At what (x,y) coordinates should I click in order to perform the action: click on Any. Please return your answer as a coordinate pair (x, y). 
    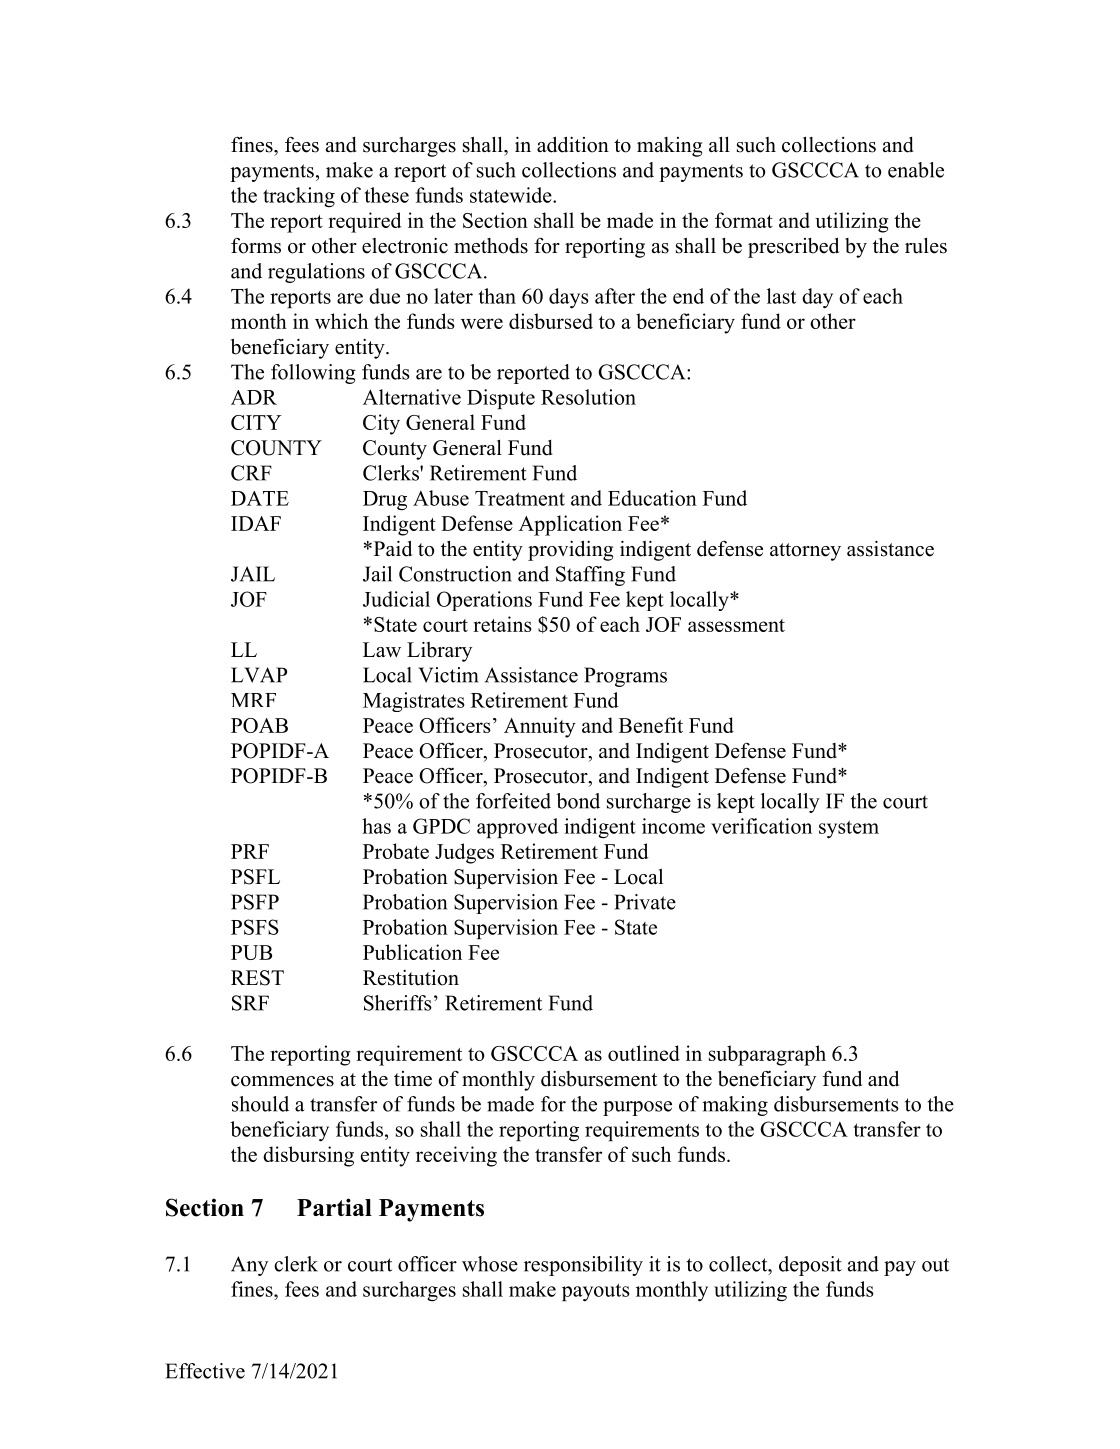
    Looking at the image, I should click on (249, 1266).
